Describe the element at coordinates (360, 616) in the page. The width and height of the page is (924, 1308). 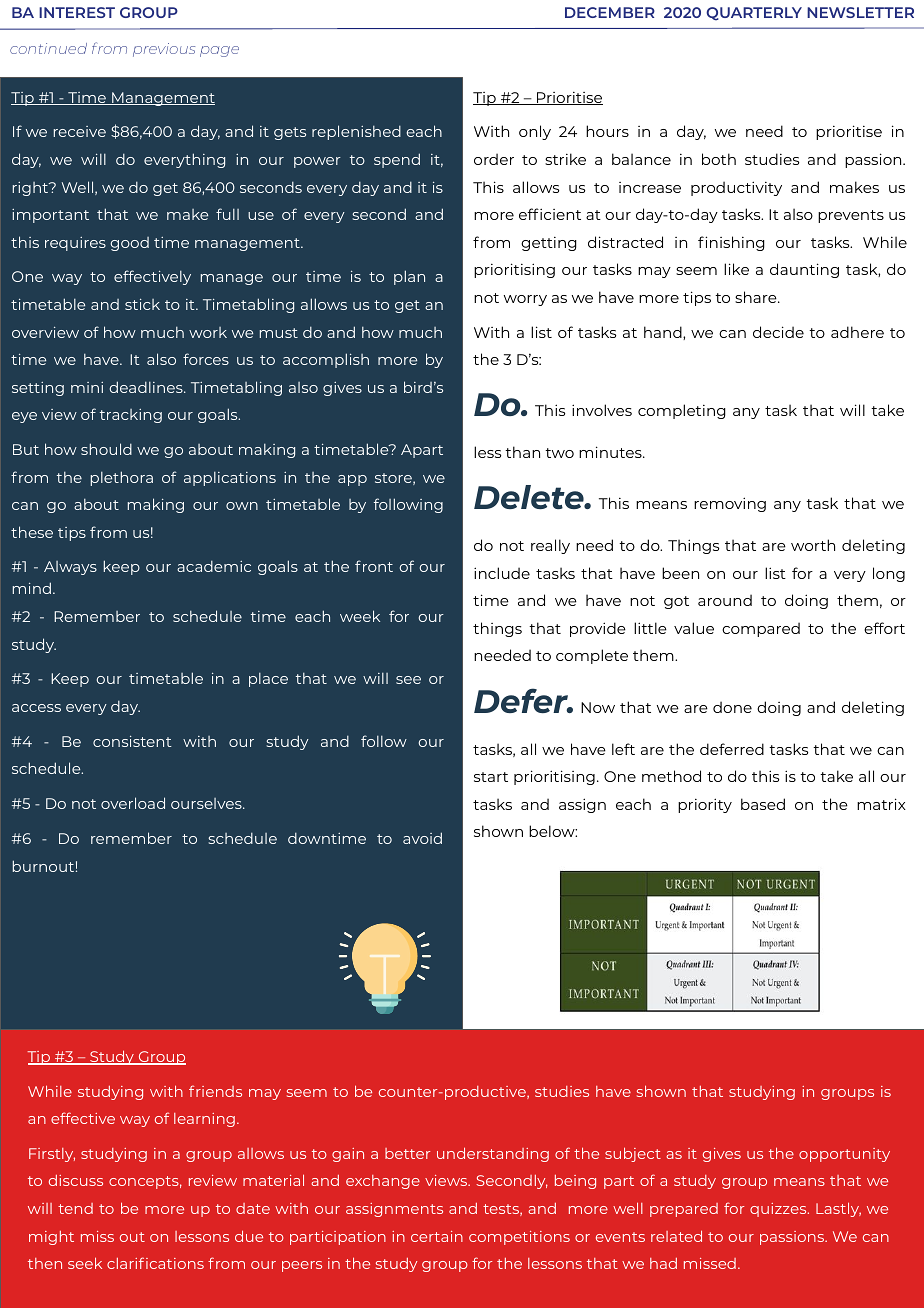
I see `week` at that location.
